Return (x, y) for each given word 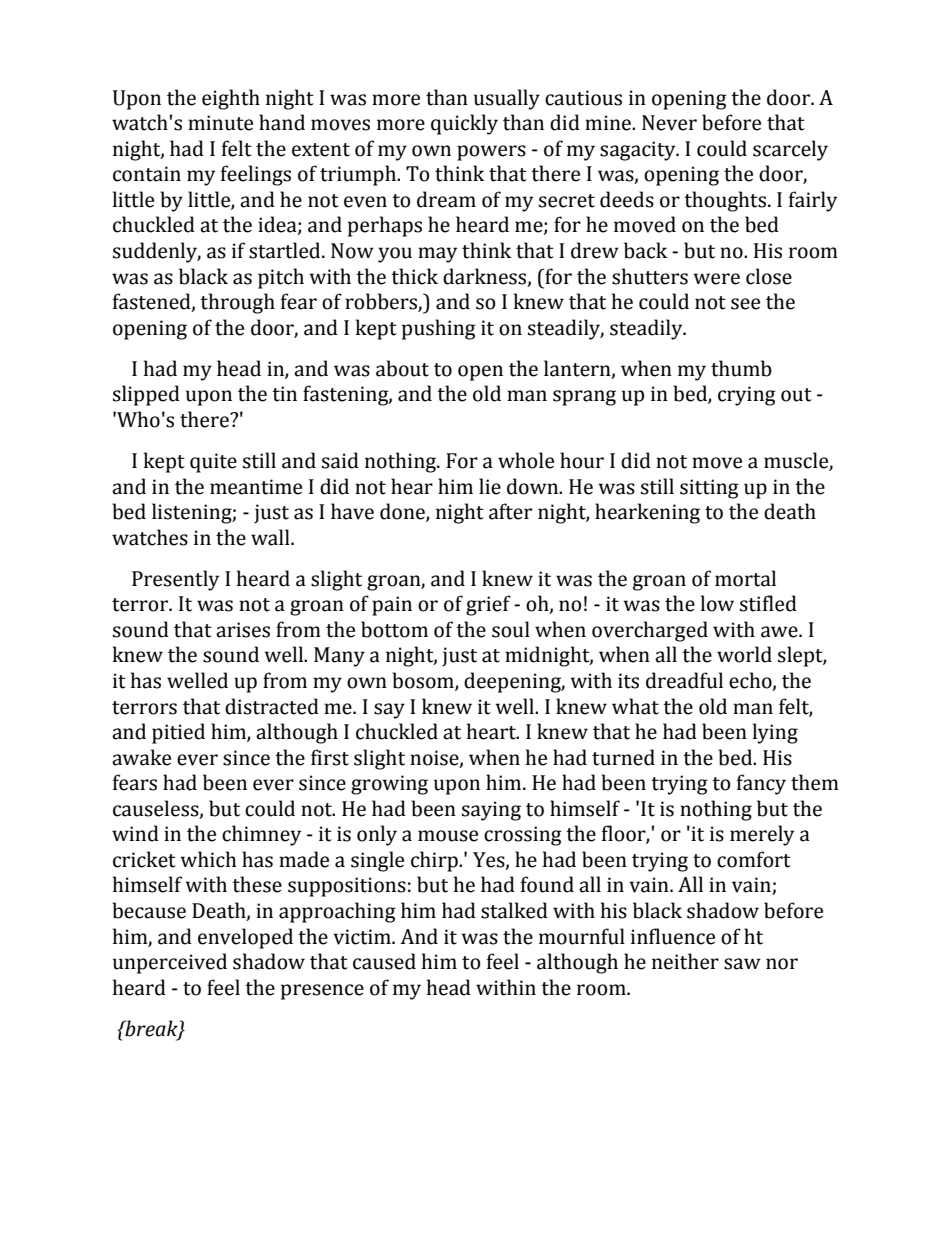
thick (414, 276)
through (237, 303)
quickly (464, 124)
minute (220, 123)
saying (491, 811)
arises (243, 630)
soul (511, 629)
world (744, 654)
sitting (709, 489)
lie (490, 486)
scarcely (790, 150)
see (745, 304)
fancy (761, 784)
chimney (261, 835)
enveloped (245, 938)
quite (213, 463)
